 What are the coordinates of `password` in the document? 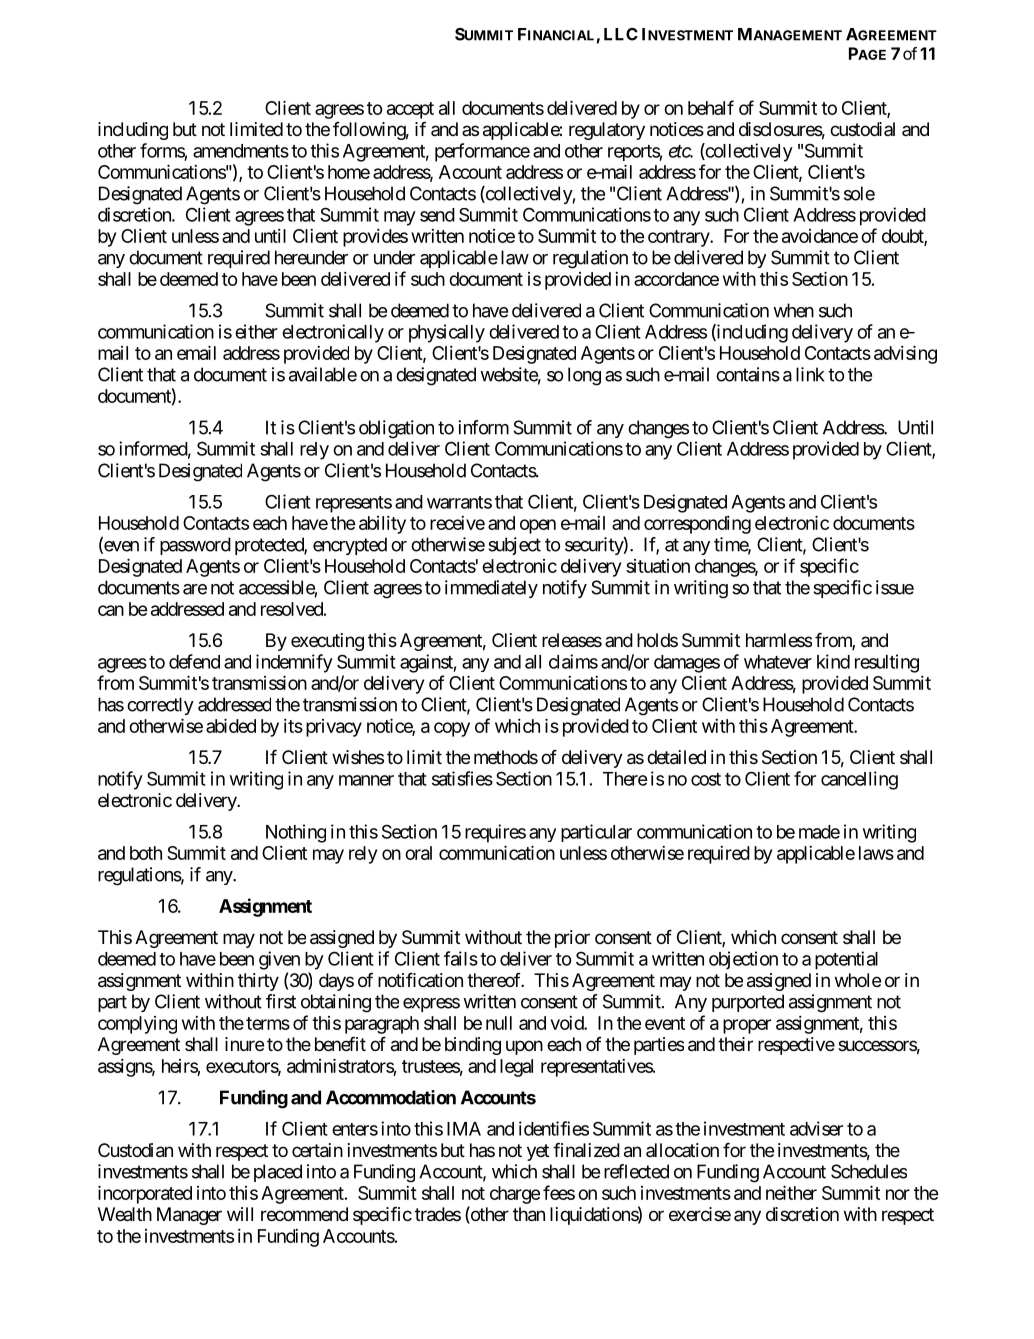 It's located at (195, 546).
